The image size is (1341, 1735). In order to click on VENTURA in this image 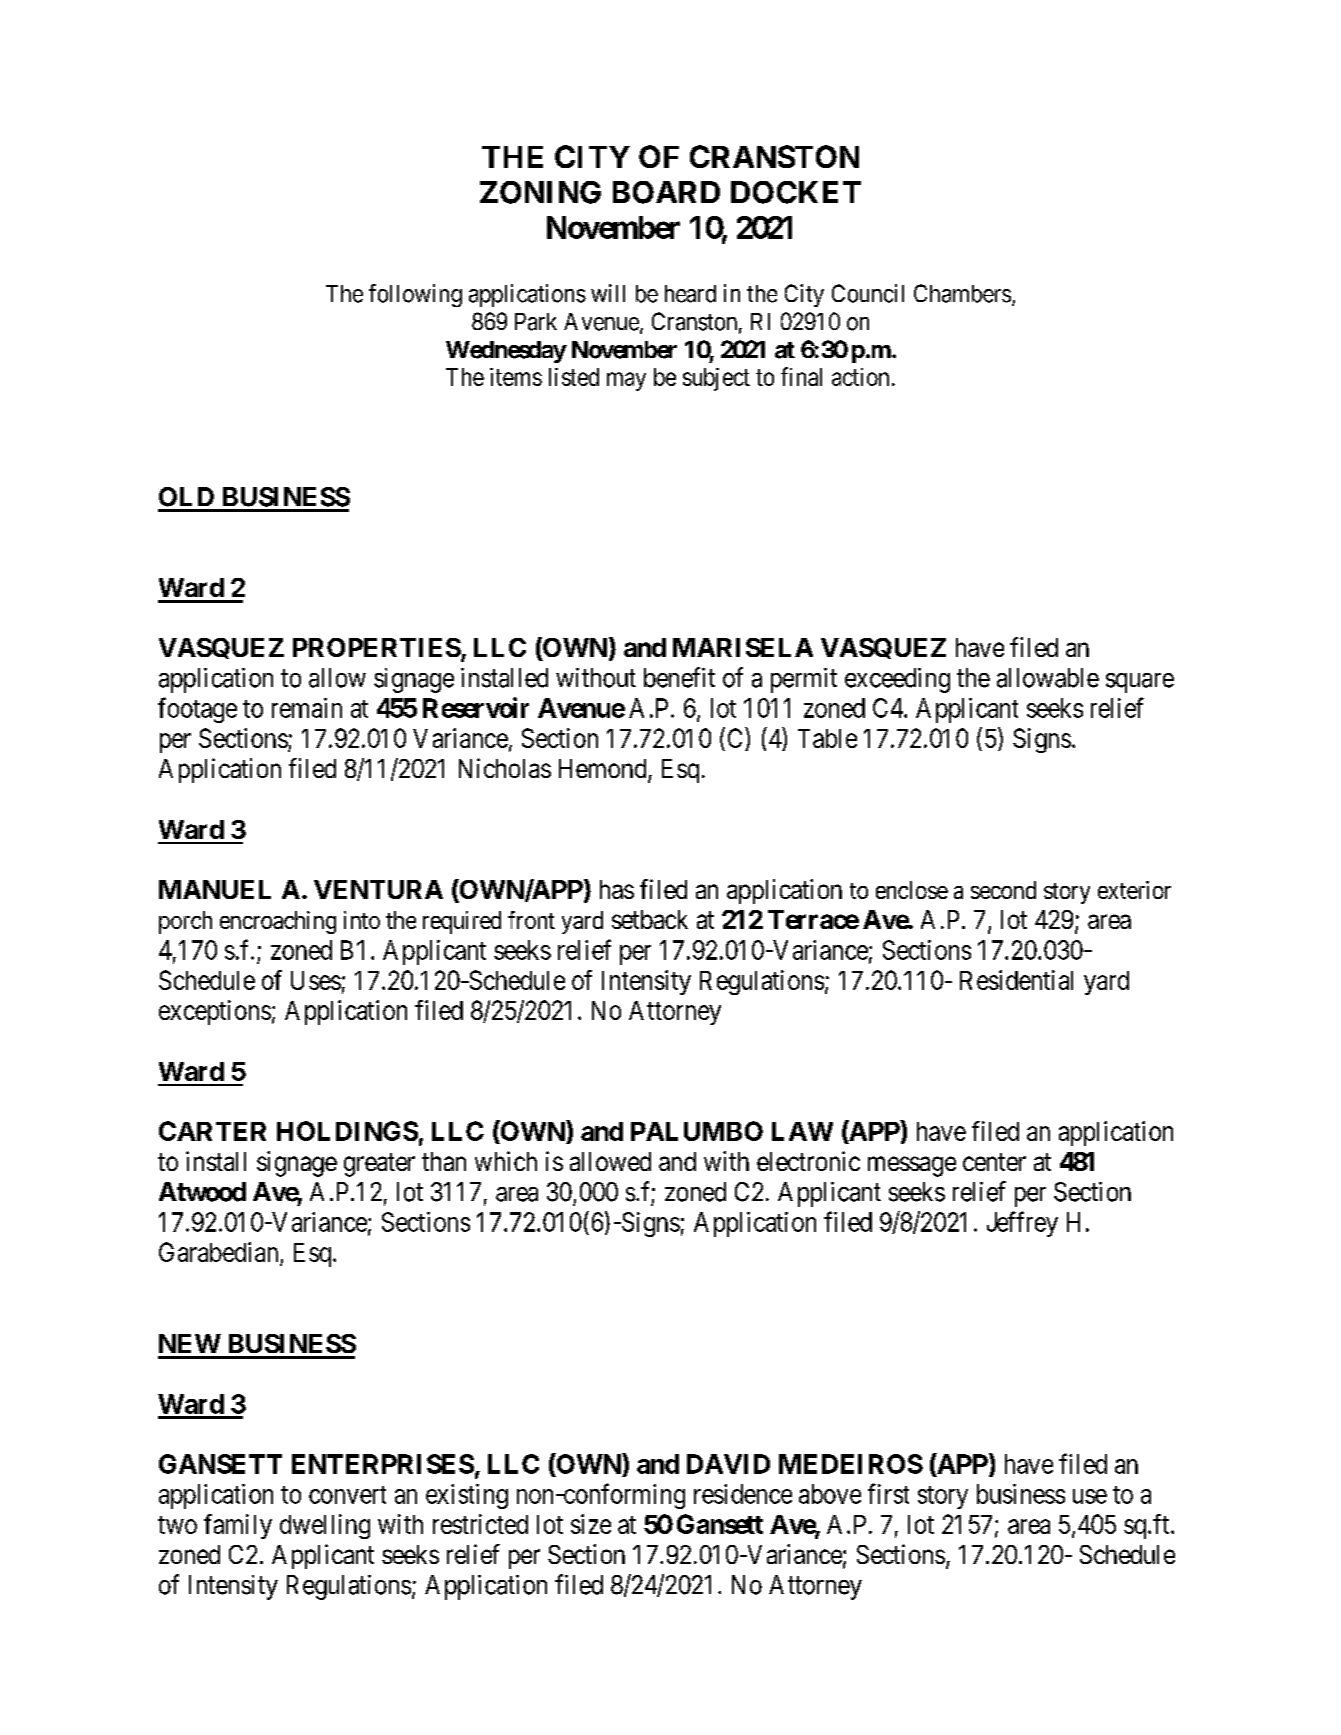, I will do `click(378, 889)`.
